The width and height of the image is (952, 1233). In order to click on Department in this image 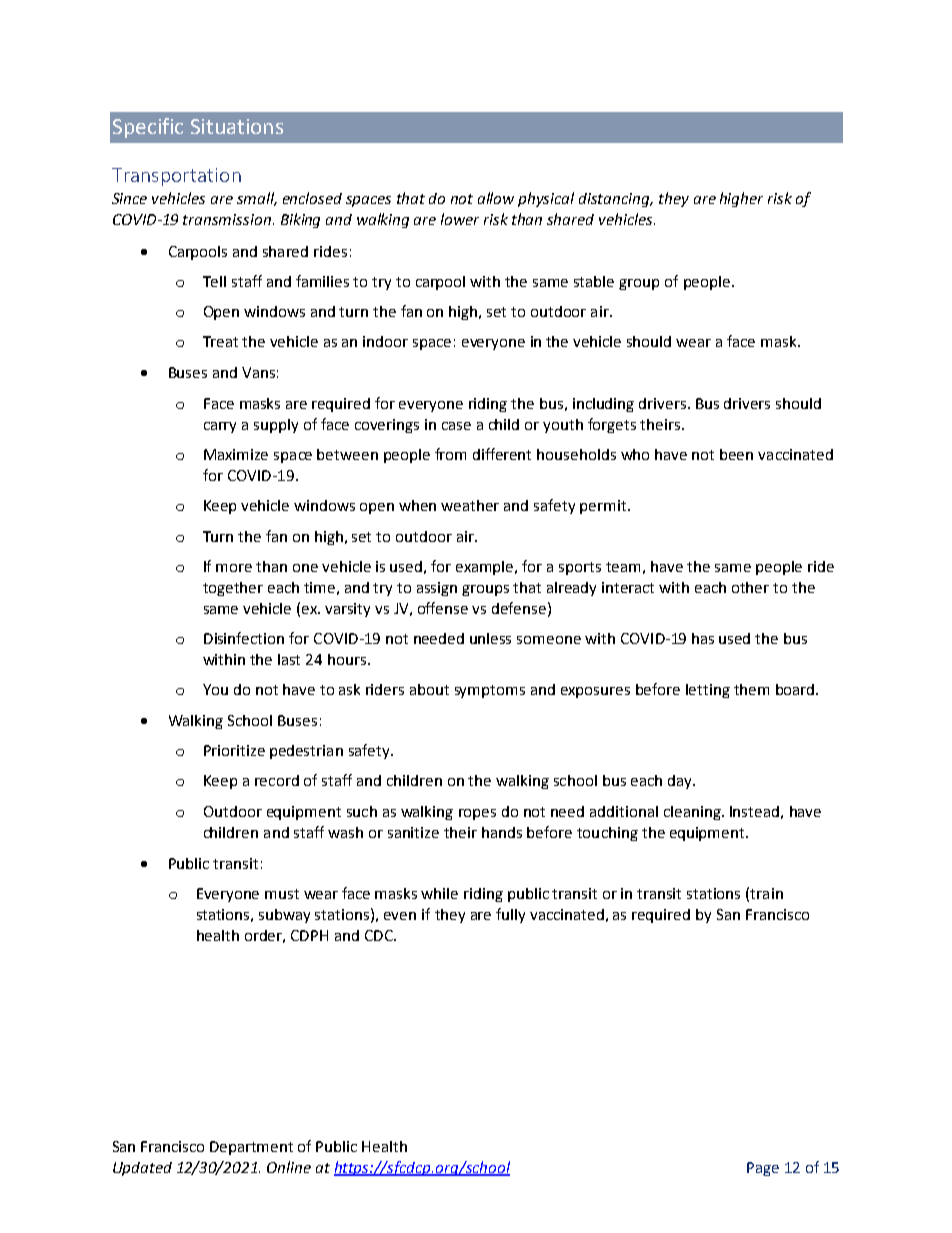, I will do `click(251, 1148)`.
